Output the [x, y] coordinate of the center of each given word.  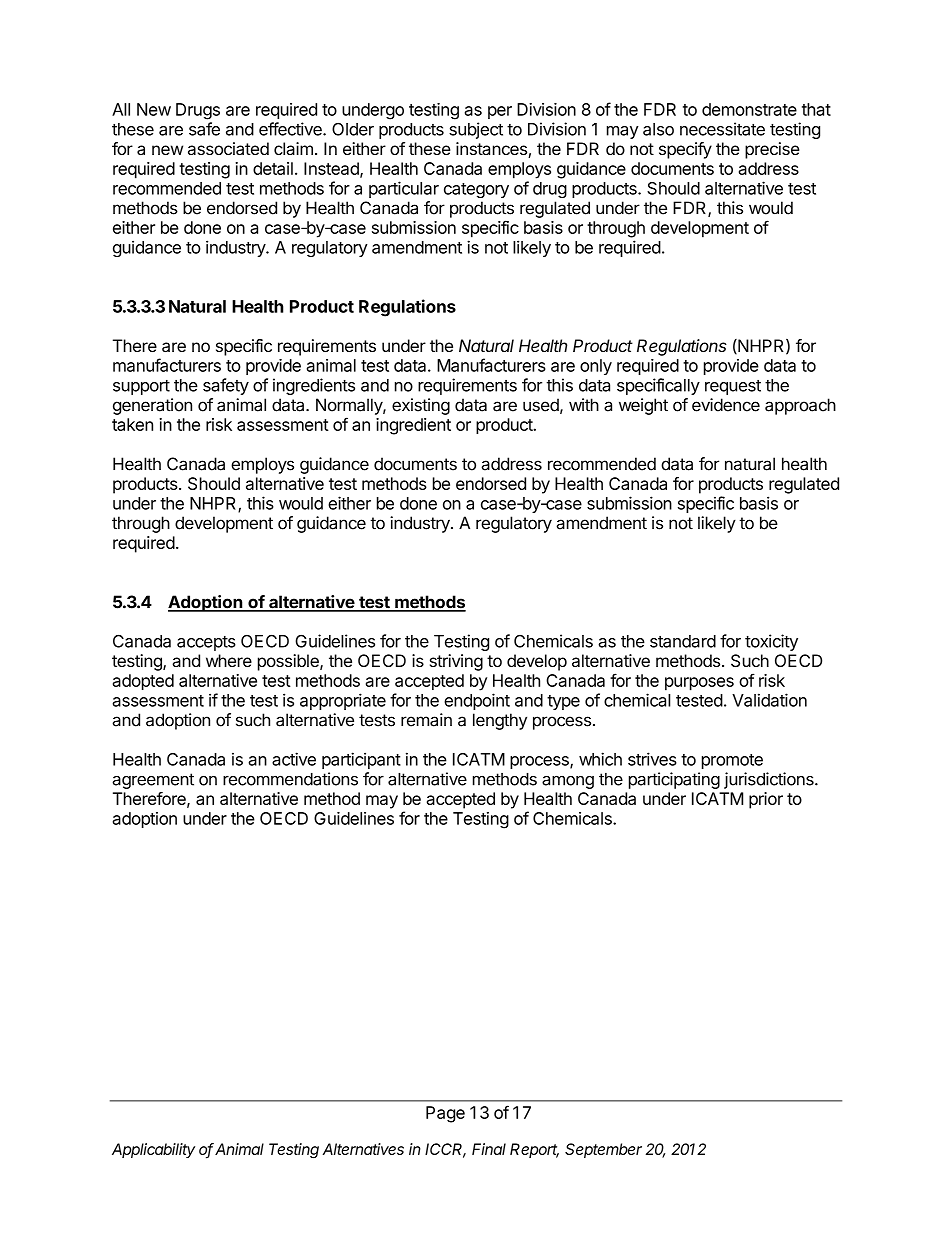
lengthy [500, 721]
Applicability [153, 1150]
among [568, 782]
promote [732, 761]
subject [476, 130]
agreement [153, 781]
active [294, 759]
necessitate [722, 129]
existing [421, 406]
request [733, 387]
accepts [206, 643]
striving [456, 662]
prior [766, 800]
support [141, 387]
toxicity [771, 642]
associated [228, 148]
